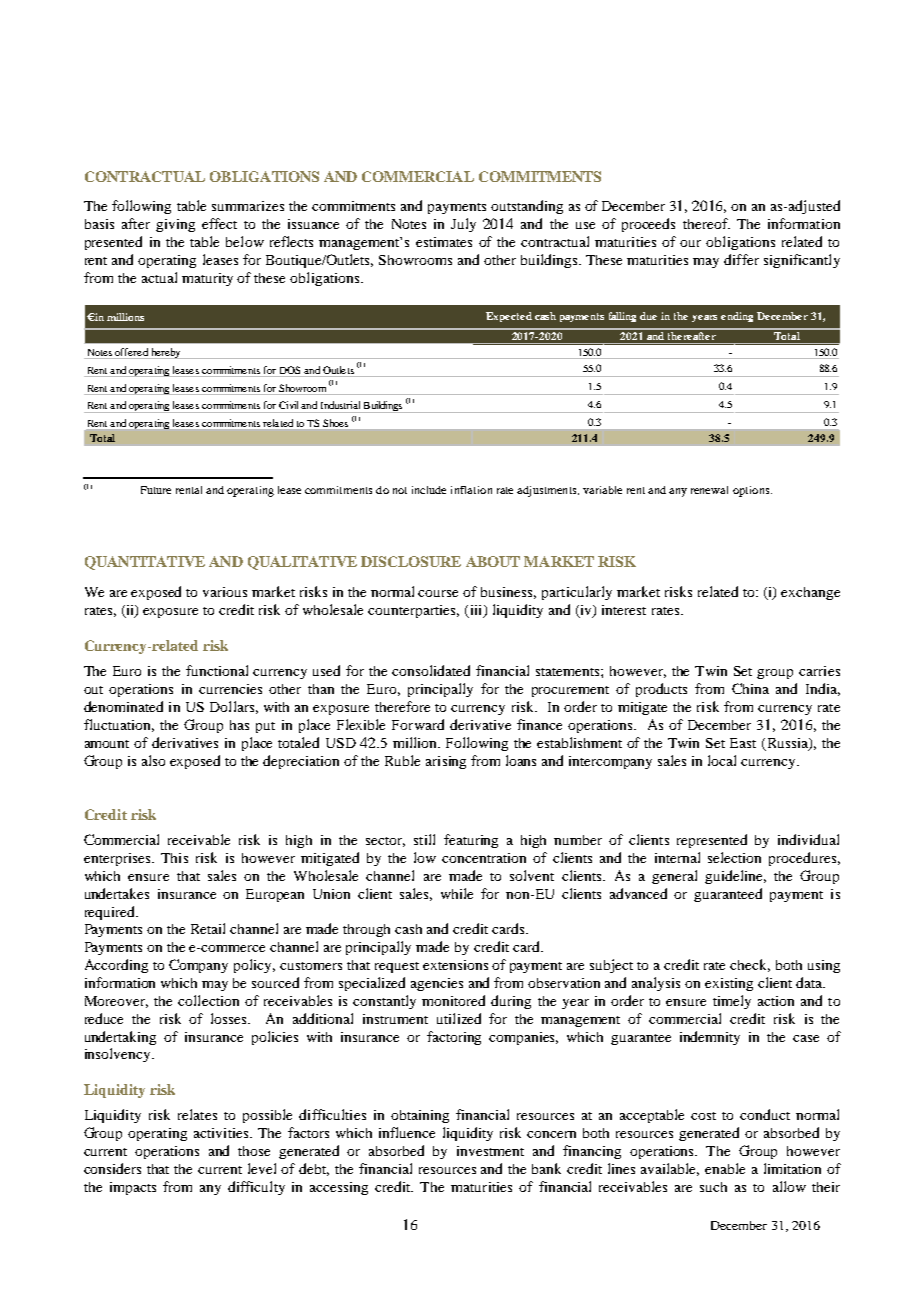  I want to click on relates, so click(197, 1114).
